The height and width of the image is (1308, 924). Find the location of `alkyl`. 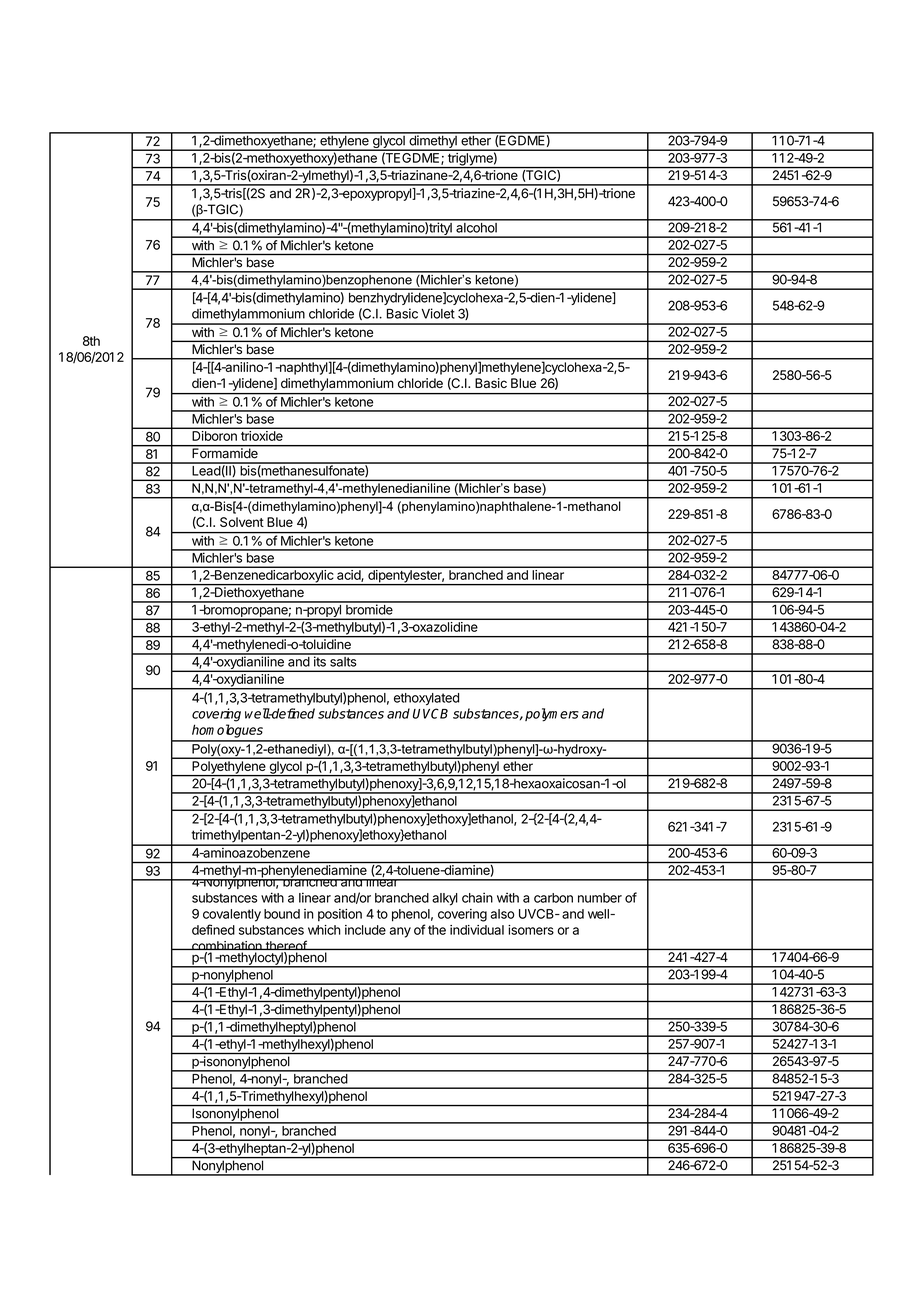

alkyl is located at coordinates (445, 899).
